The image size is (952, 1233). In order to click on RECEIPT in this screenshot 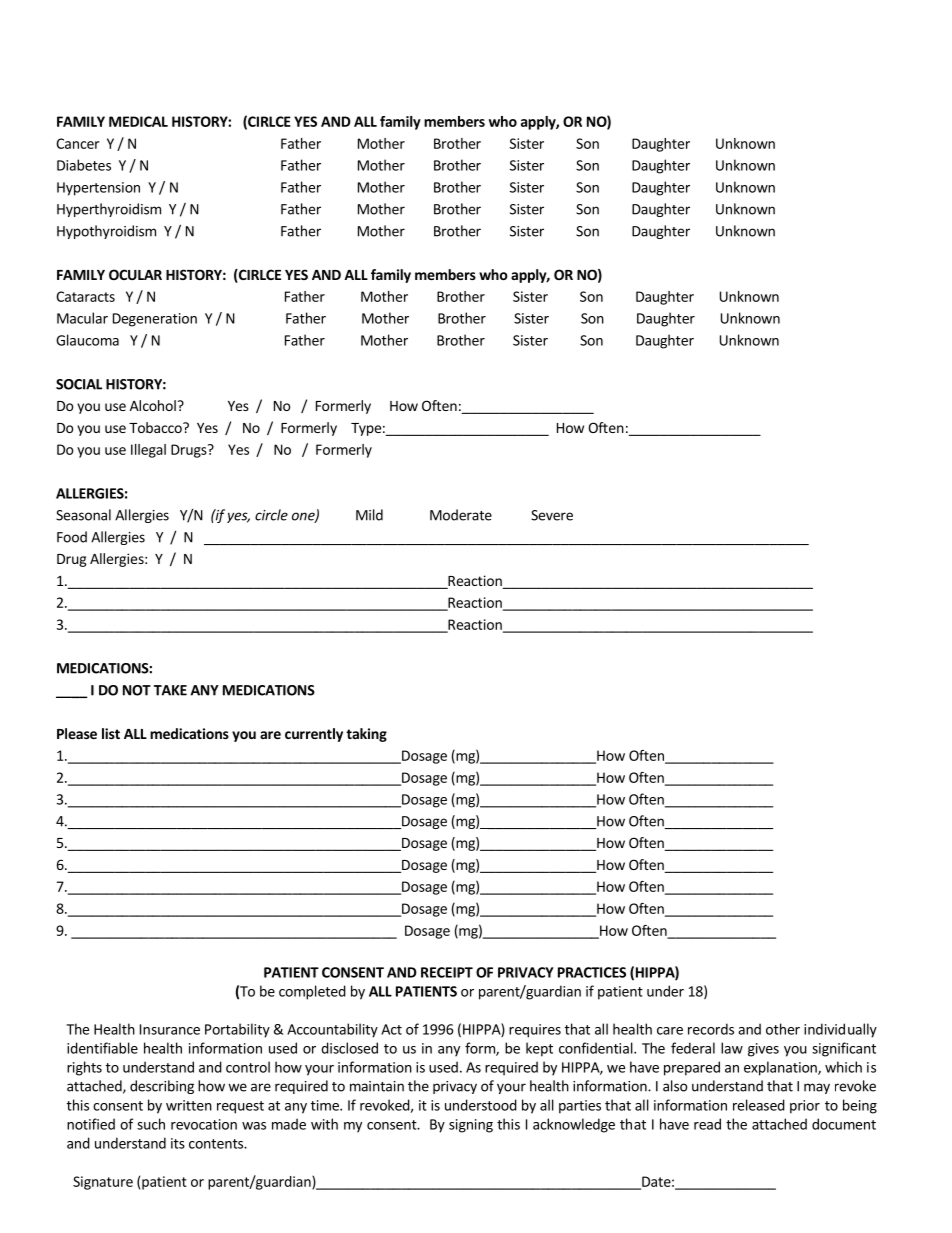, I will do `click(447, 972)`.
